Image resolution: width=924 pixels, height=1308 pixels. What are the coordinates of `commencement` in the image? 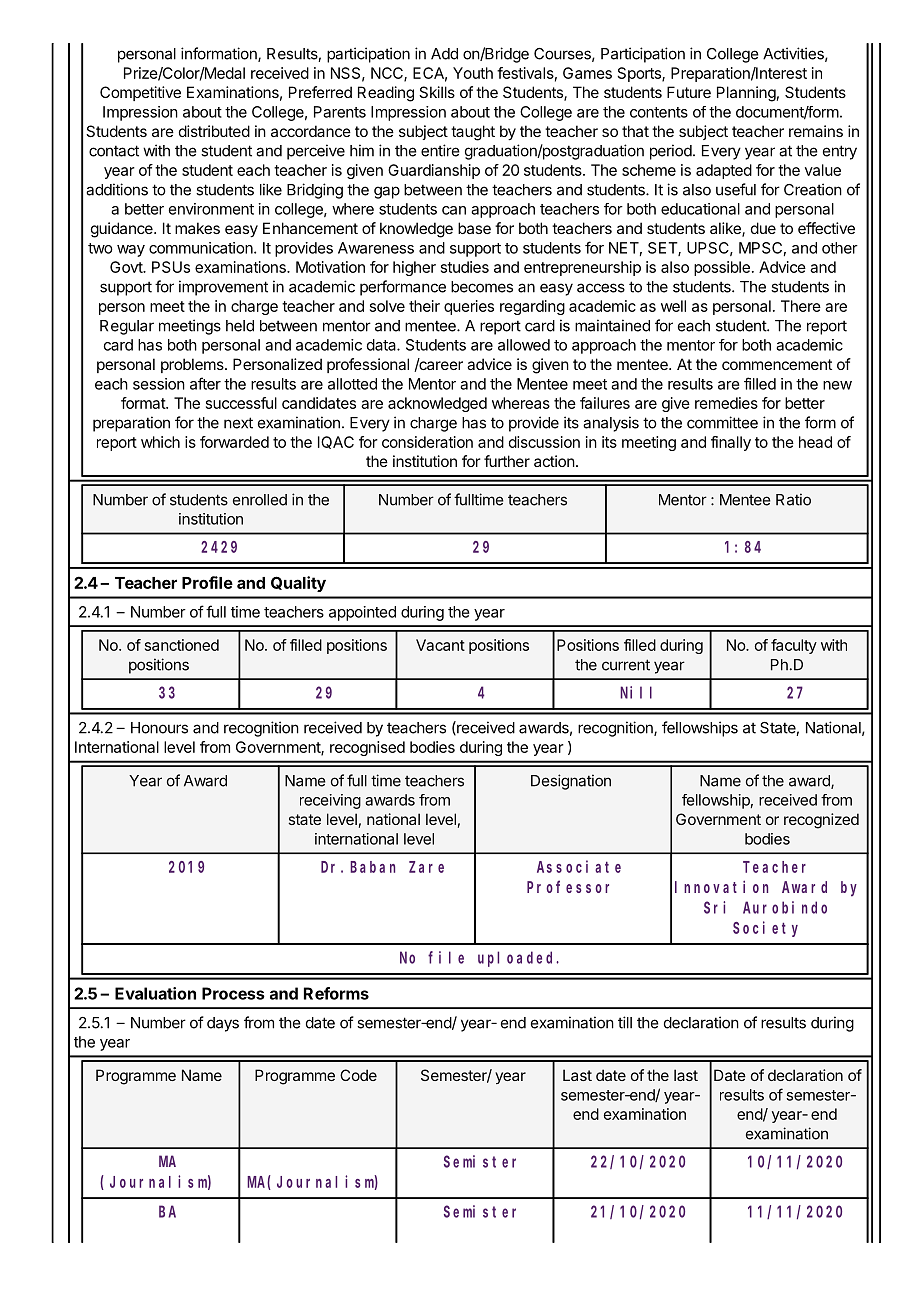 It's located at (777, 364).
